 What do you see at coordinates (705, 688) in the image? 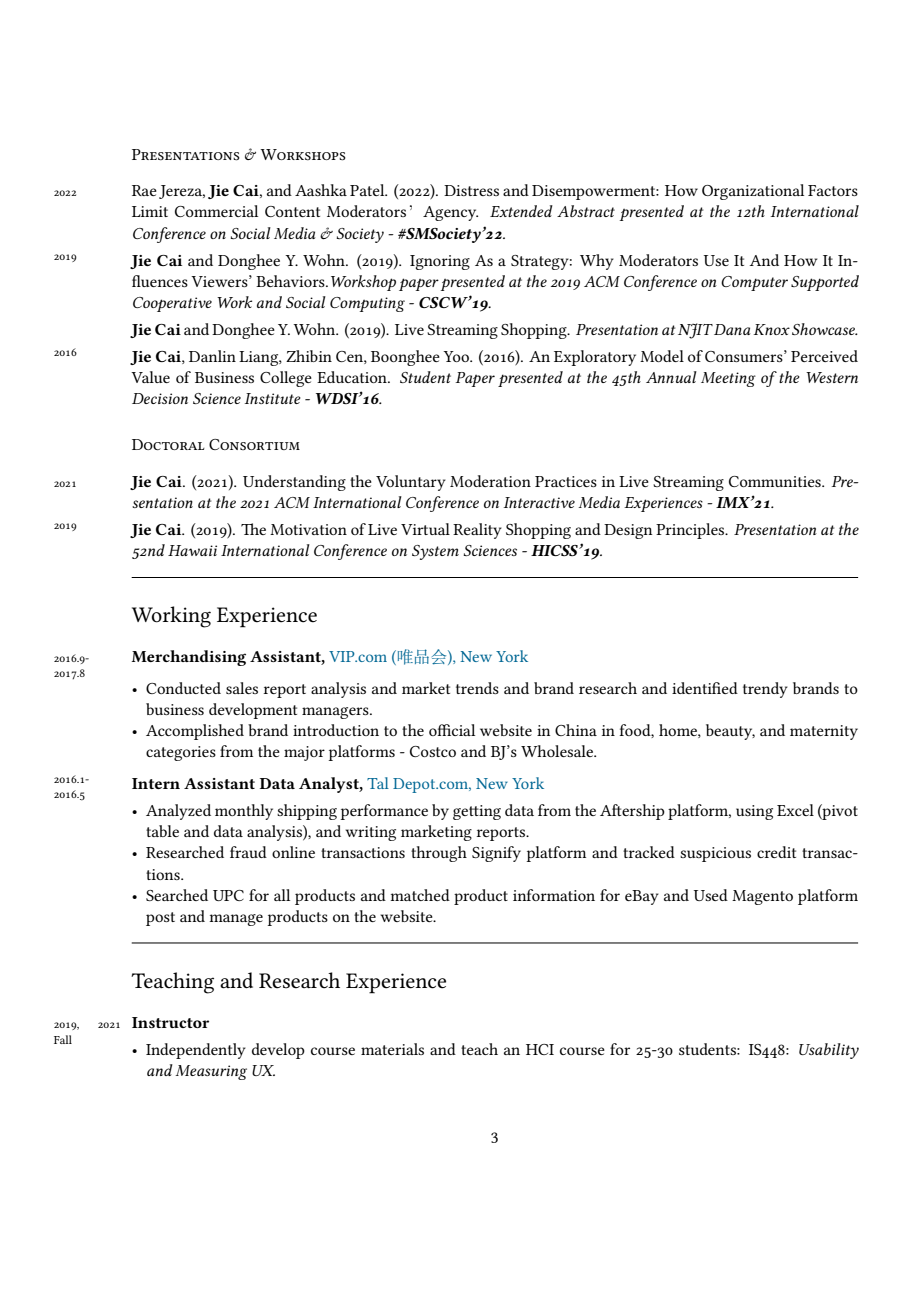
I see `identified` at bounding box center [705, 688].
